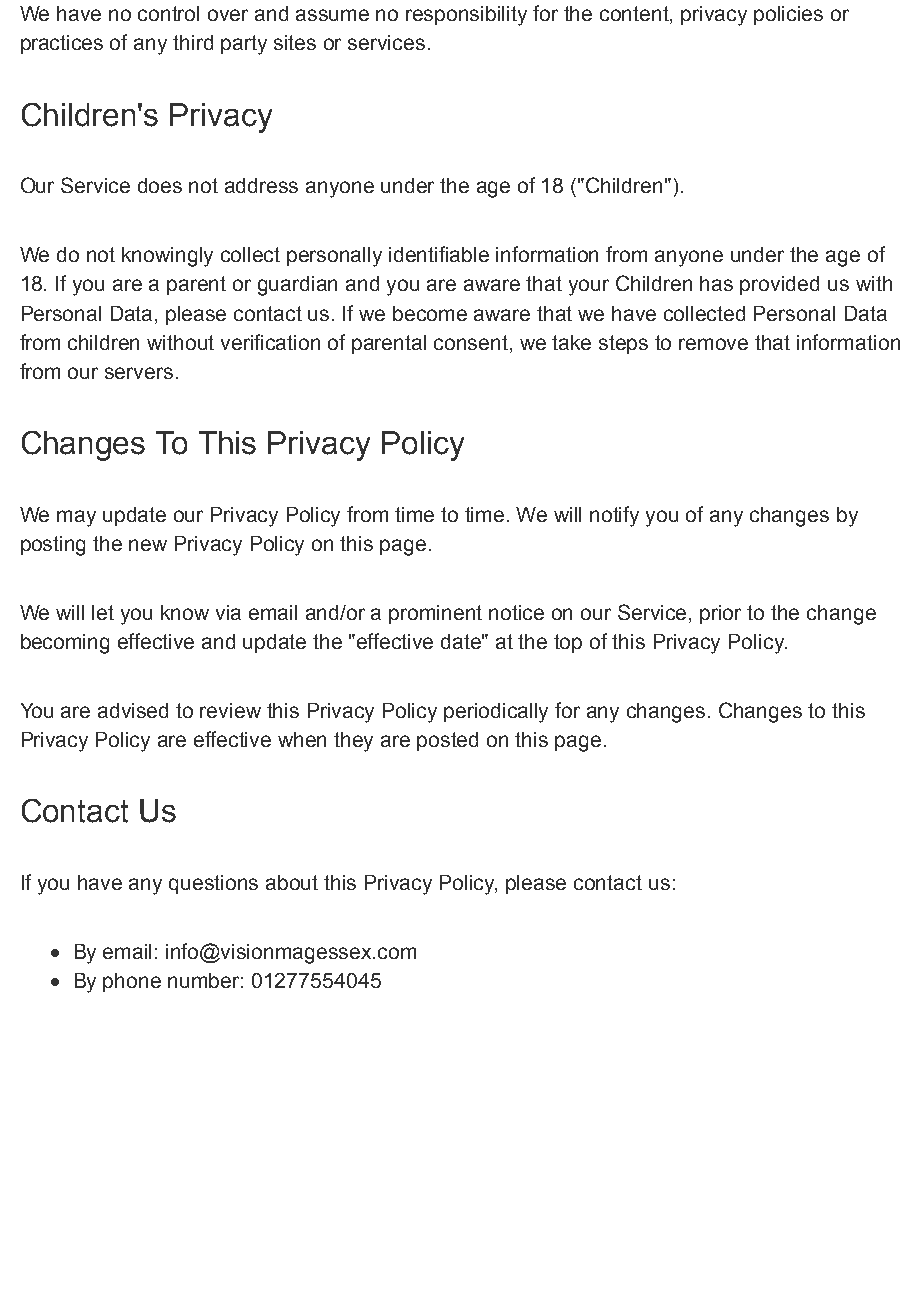  What do you see at coordinates (435, 614) in the screenshot?
I see `prominent` at bounding box center [435, 614].
